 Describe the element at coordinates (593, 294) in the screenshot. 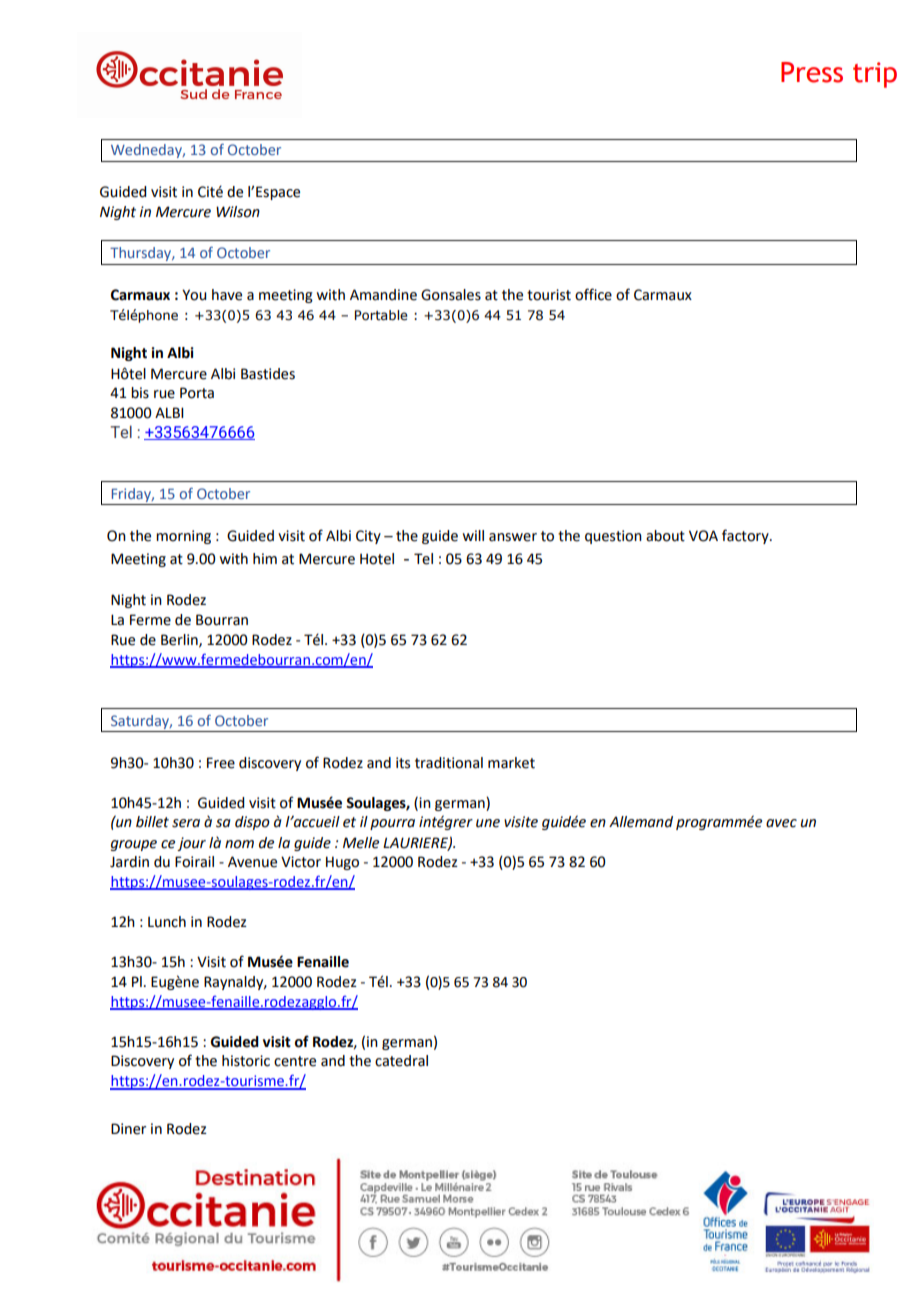

I see `office` at that location.
